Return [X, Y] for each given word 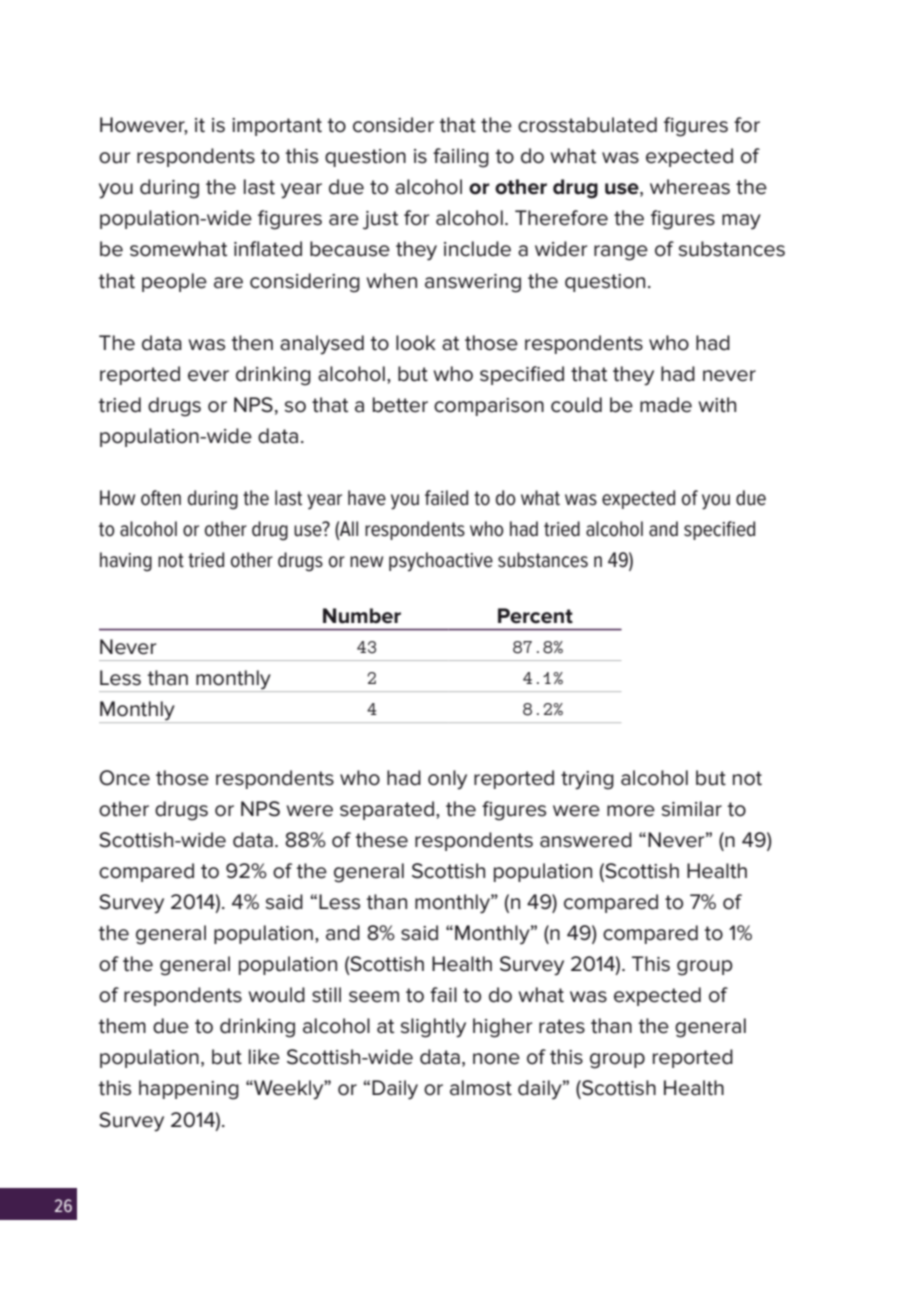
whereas [690, 187]
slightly [433, 1028]
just [380, 220]
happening [189, 1090]
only [447, 780]
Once [124, 778]
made [666, 405]
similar [692, 809]
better [400, 405]
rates [562, 1026]
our [114, 158]
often [161, 498]
